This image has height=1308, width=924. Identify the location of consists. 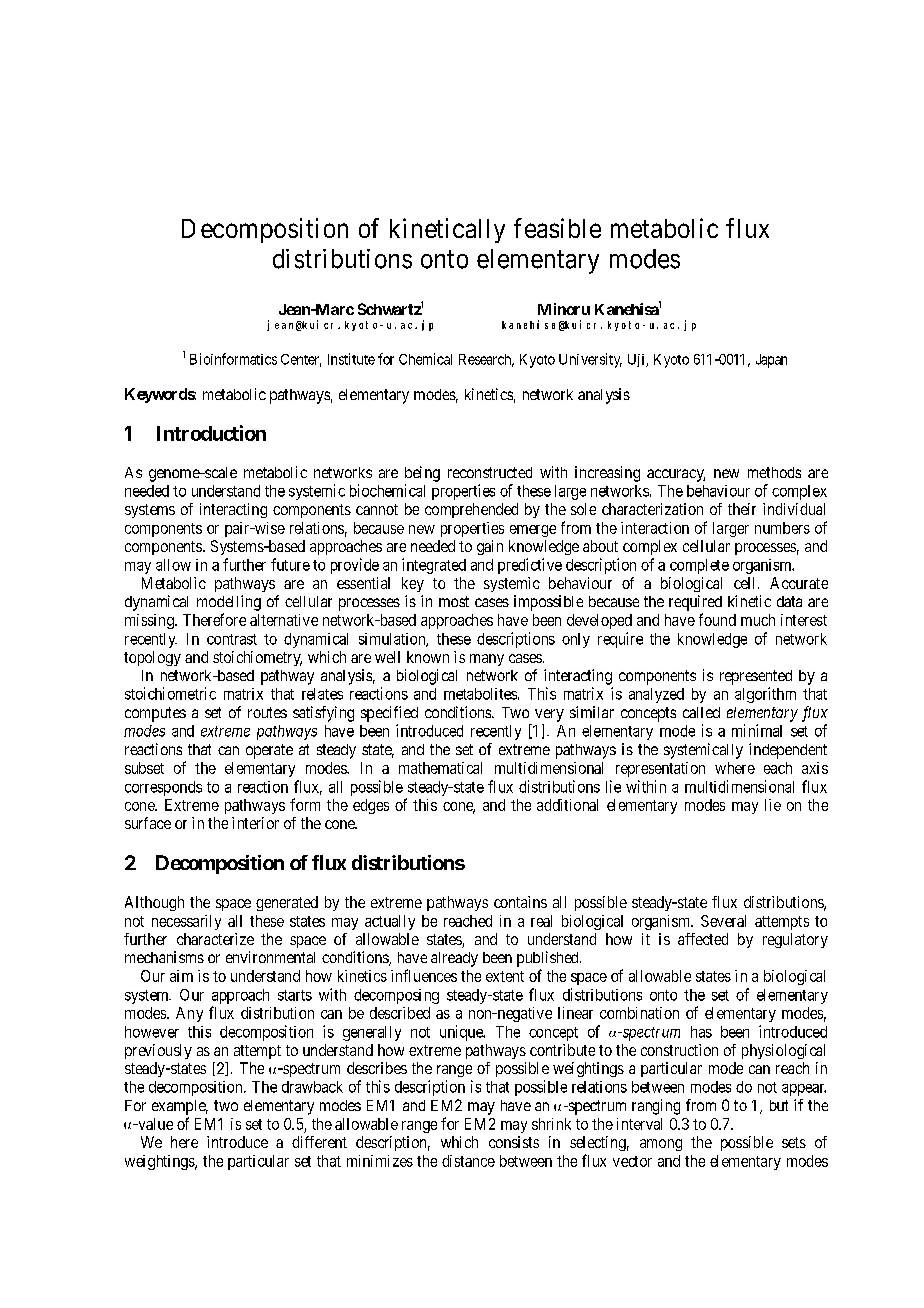
(514, 1142).
